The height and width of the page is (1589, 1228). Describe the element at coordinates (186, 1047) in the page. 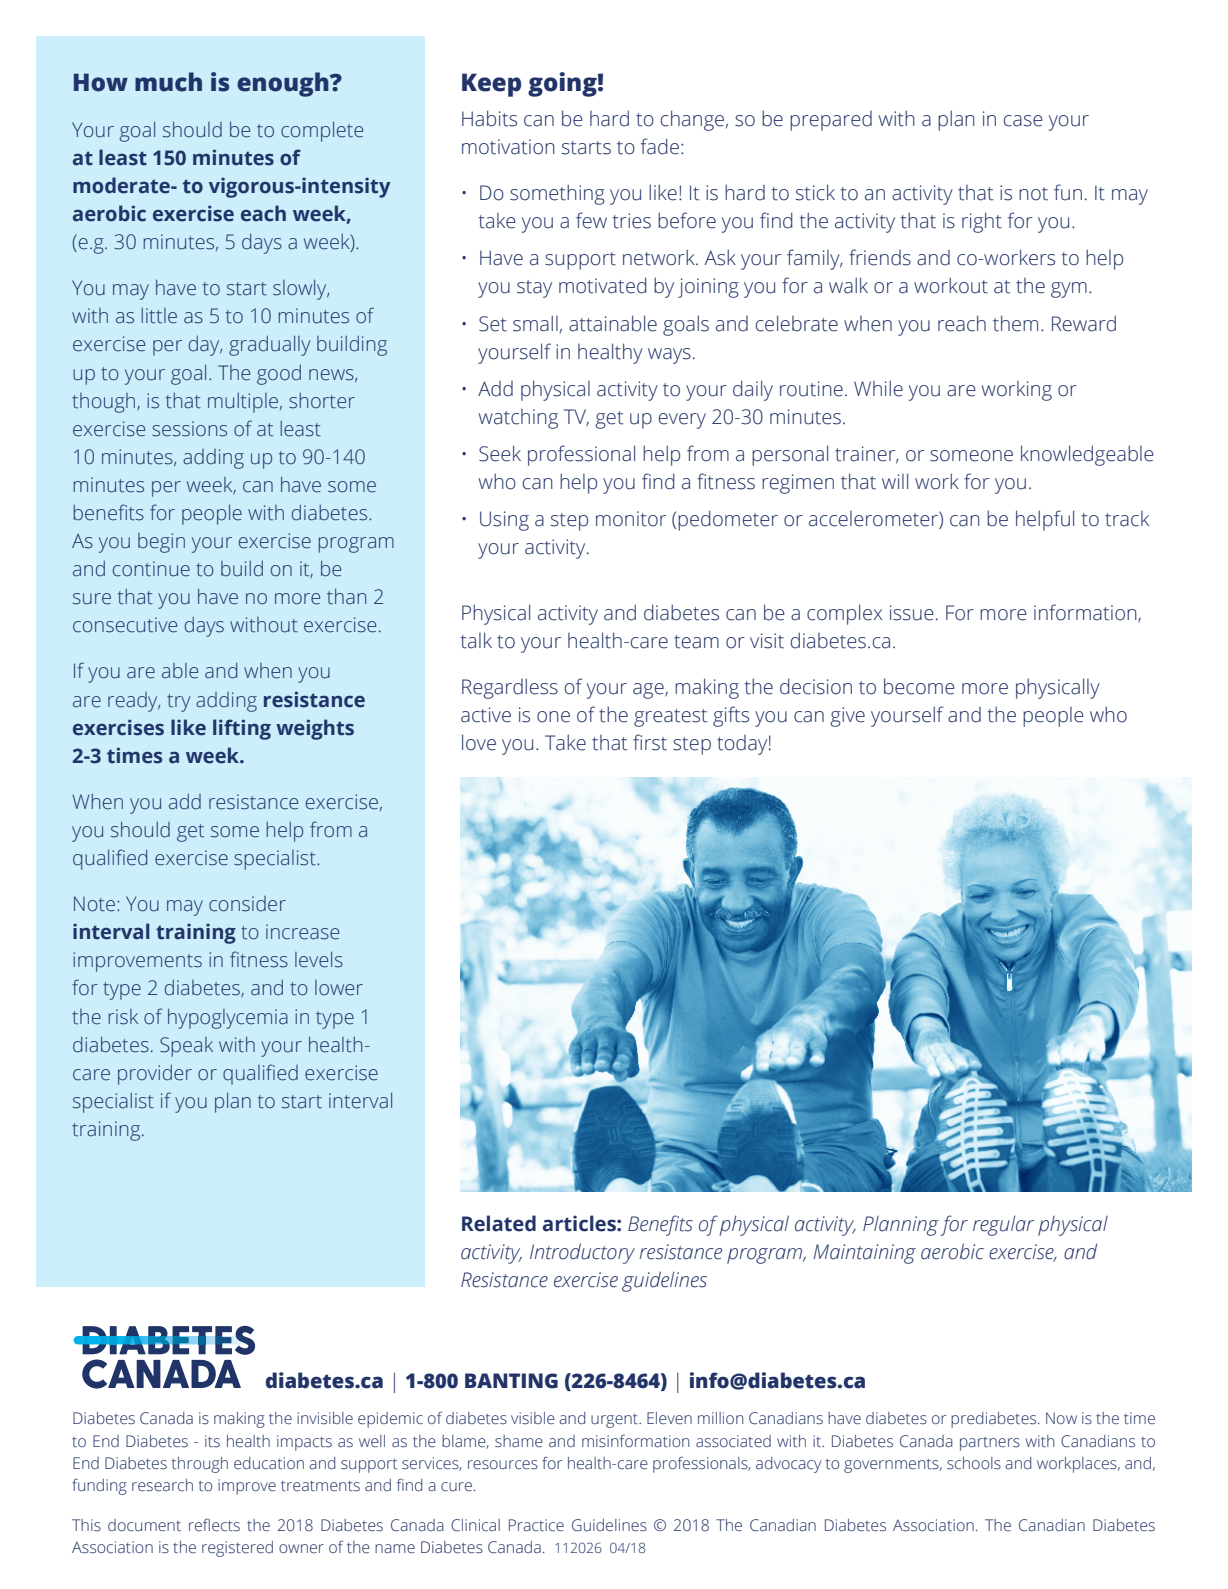

I see `Speak` at that location.
